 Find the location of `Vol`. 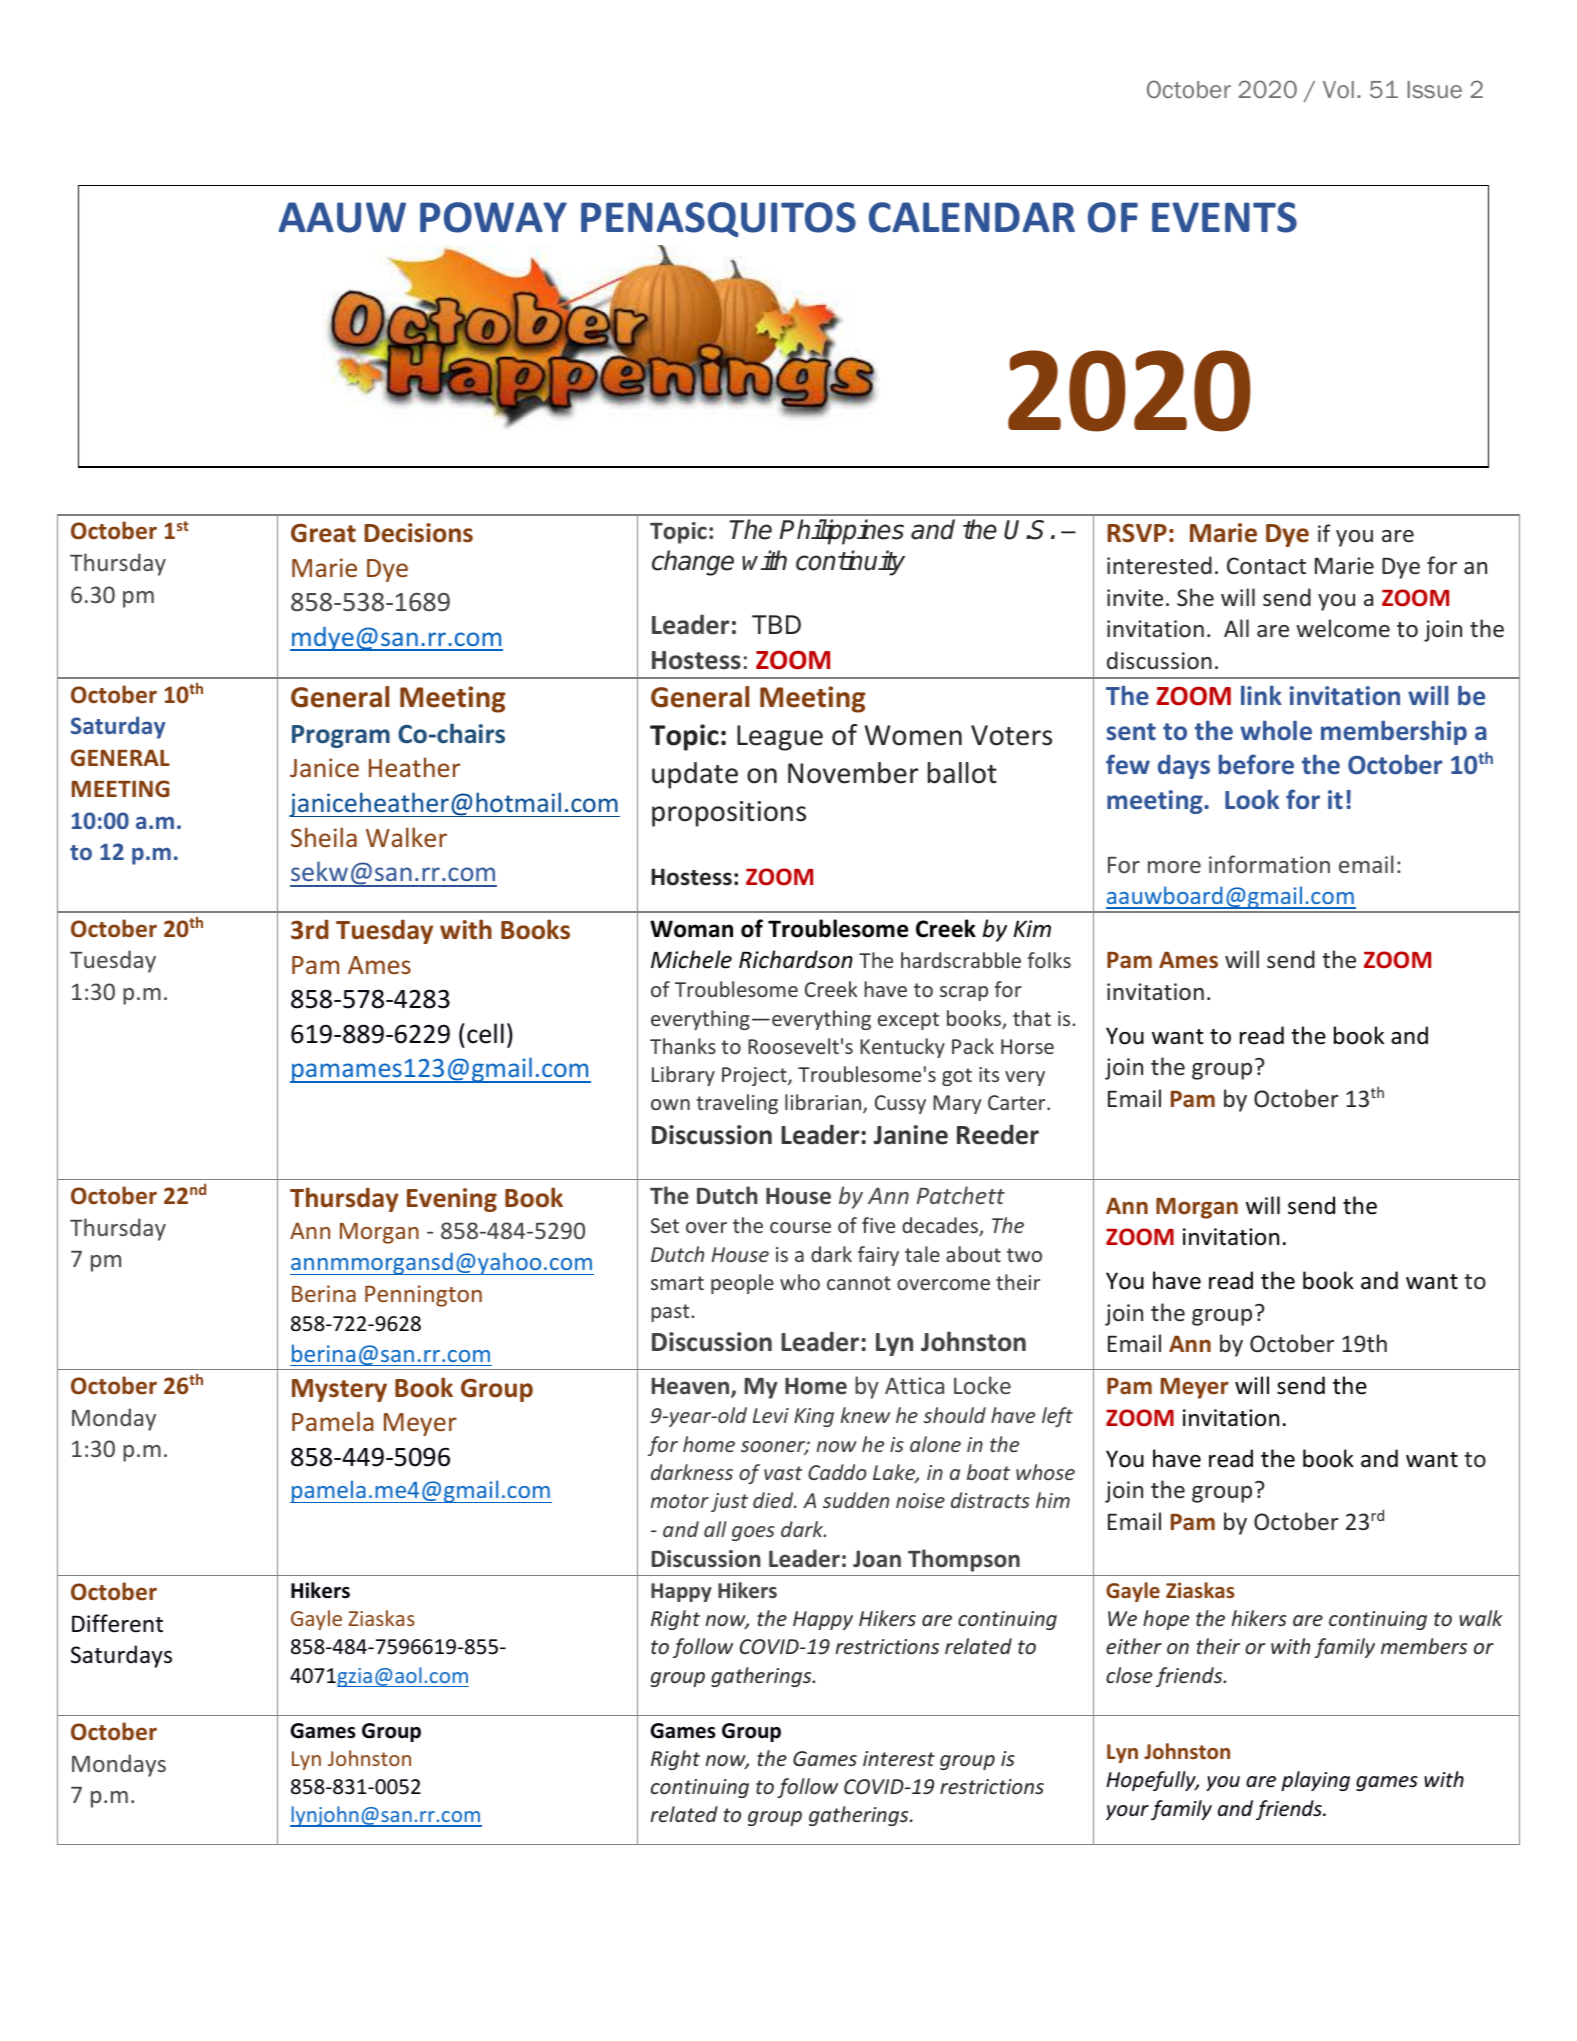

Vol is located at coordinates (1338, 89).
